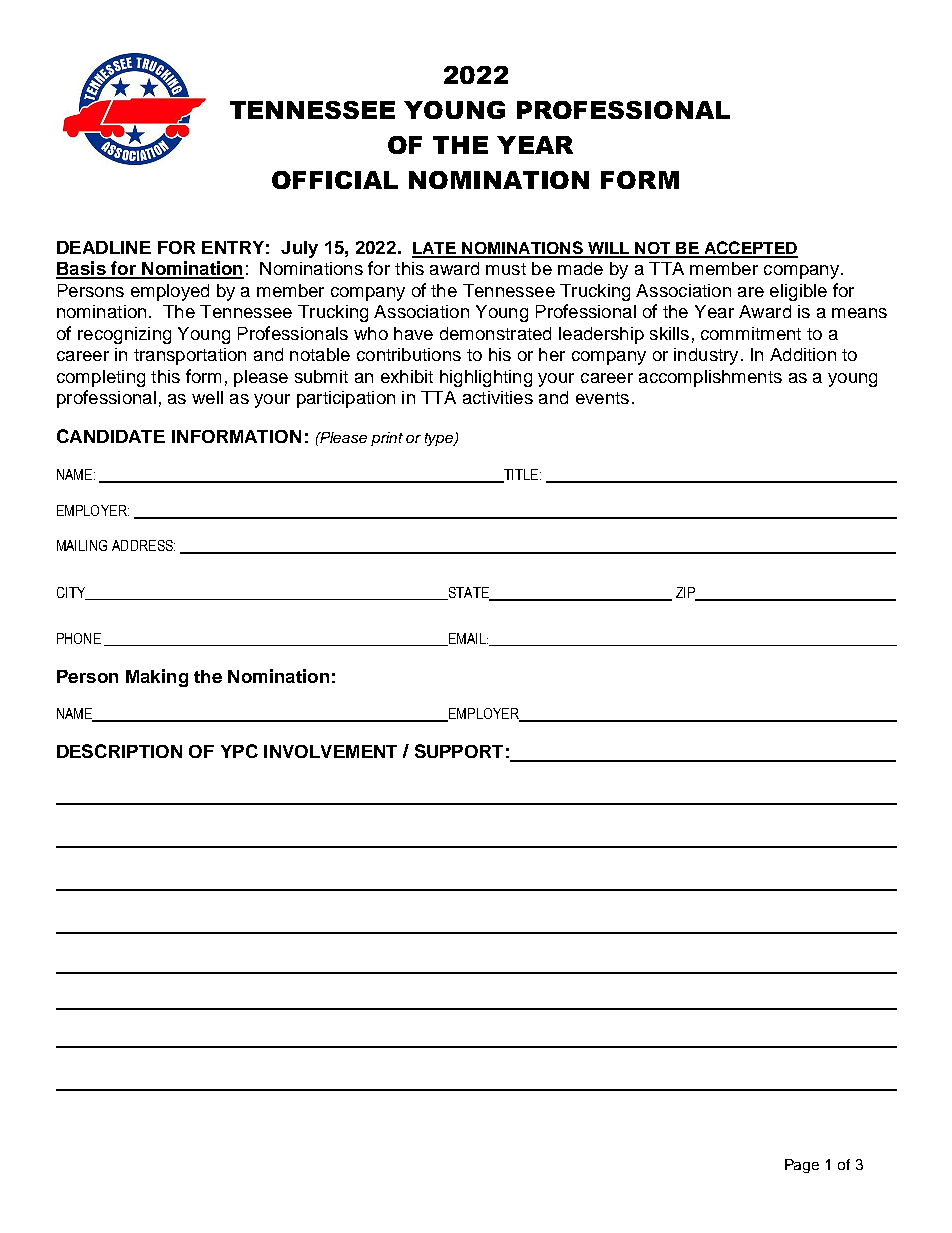 This screenshot has height=1233, width=952. What do you see at coordinates (468, 593) in the screenshot?
I see `STATE` at bounding box center [468, 593].
